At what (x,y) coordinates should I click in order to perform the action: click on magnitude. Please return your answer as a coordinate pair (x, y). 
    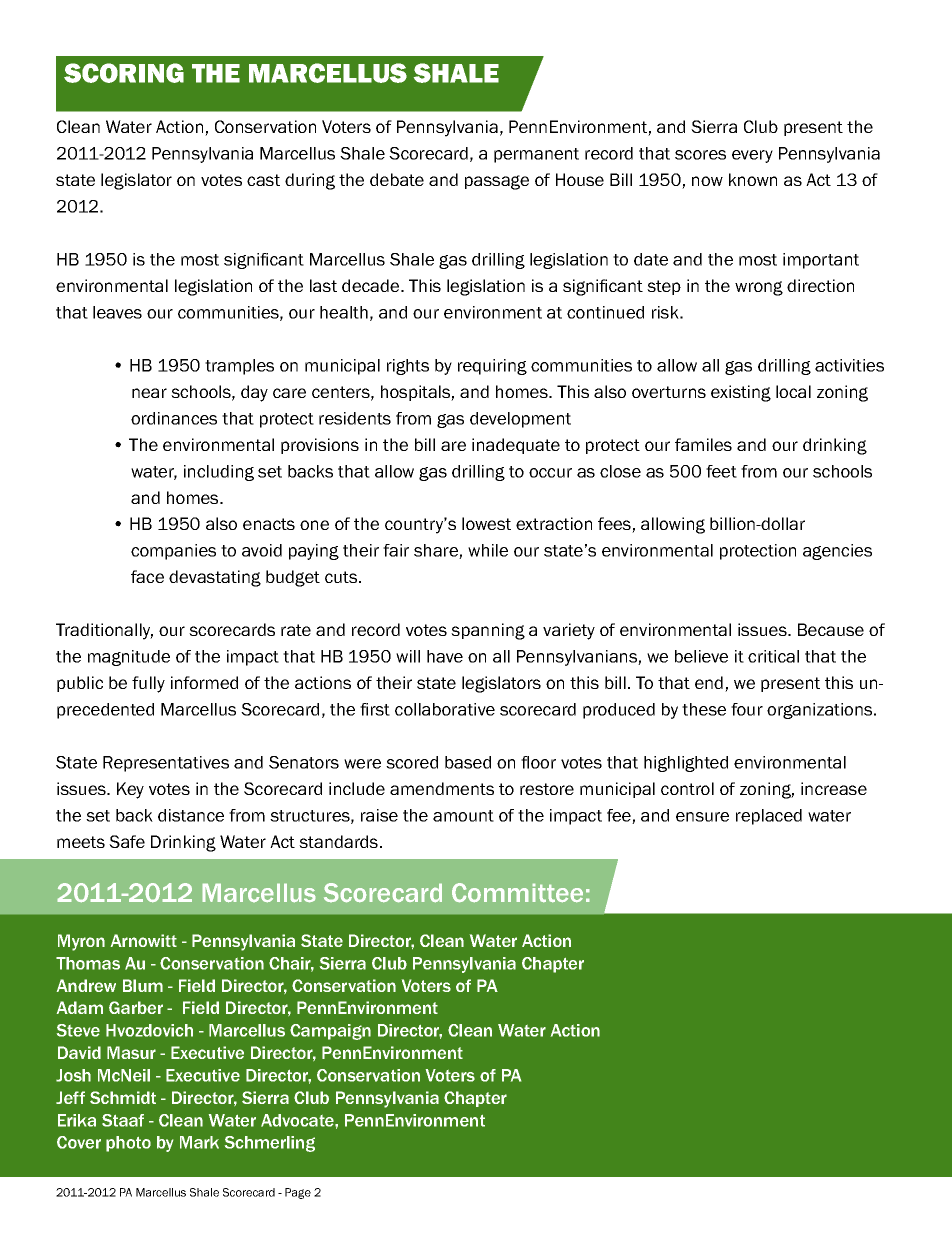
    Looking at the image, I should click on (129, 658).
